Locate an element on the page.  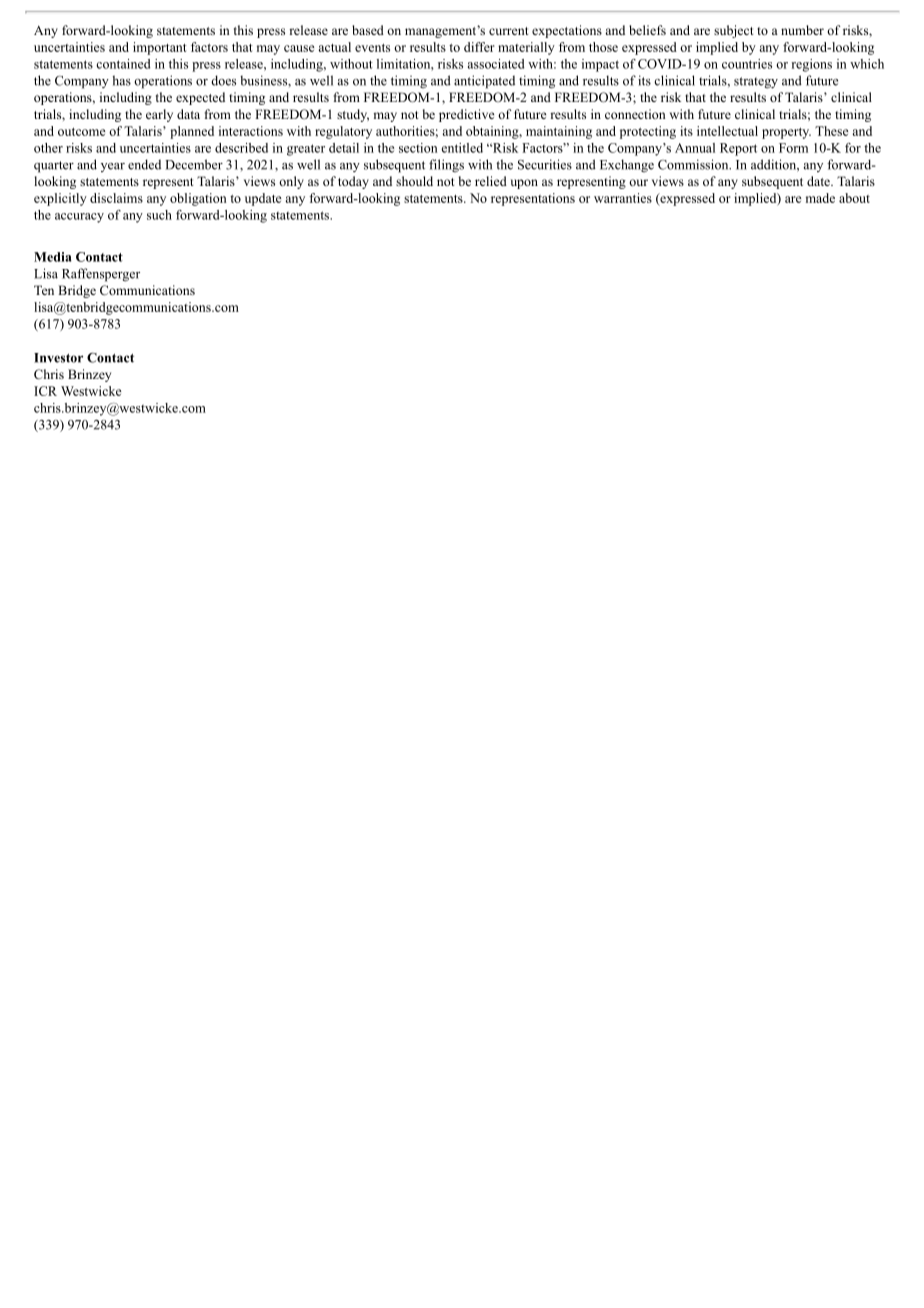
Raffensperger is located at coordinates (101, 275).
